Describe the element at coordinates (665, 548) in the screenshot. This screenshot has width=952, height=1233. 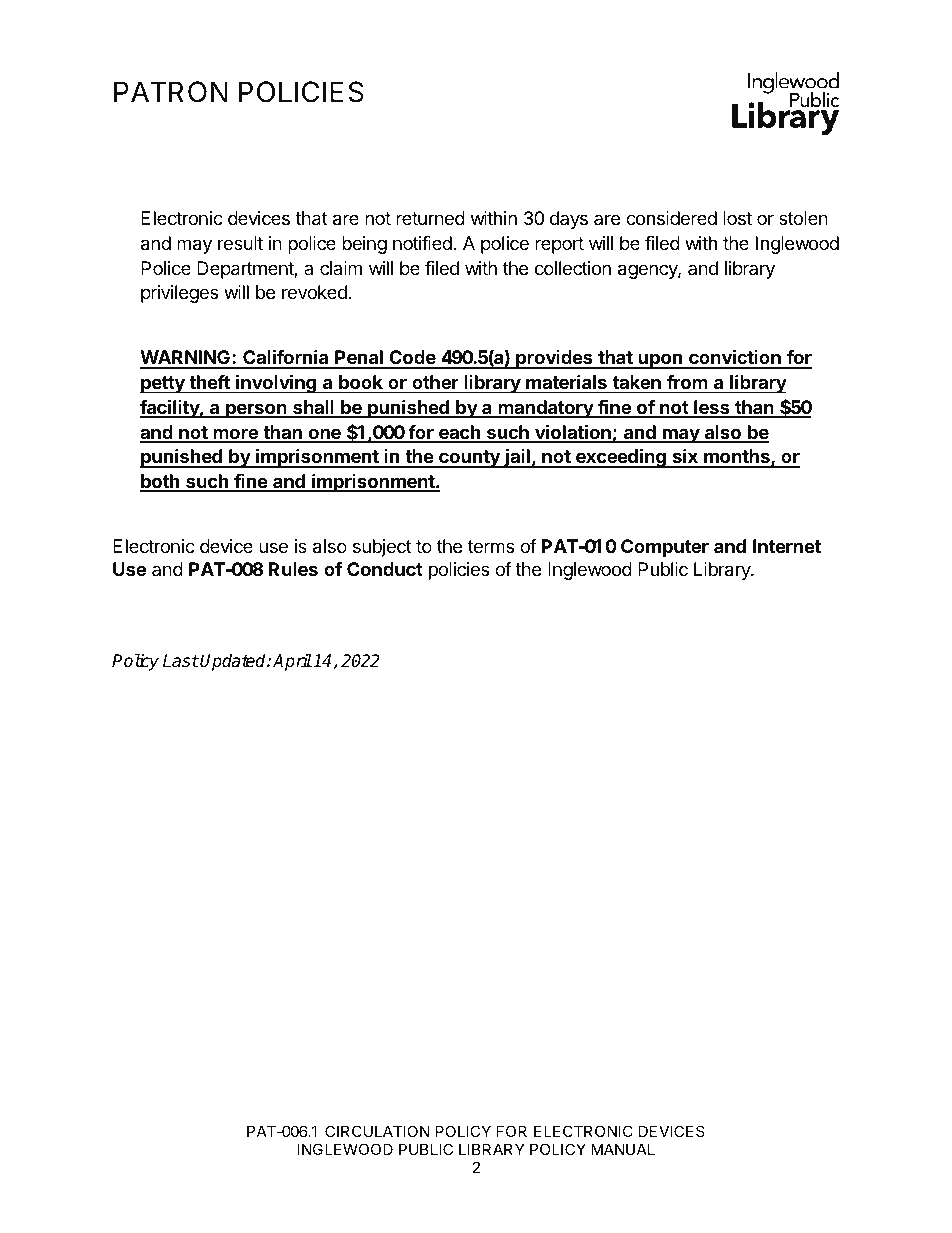
I see `Computer` at that location.
